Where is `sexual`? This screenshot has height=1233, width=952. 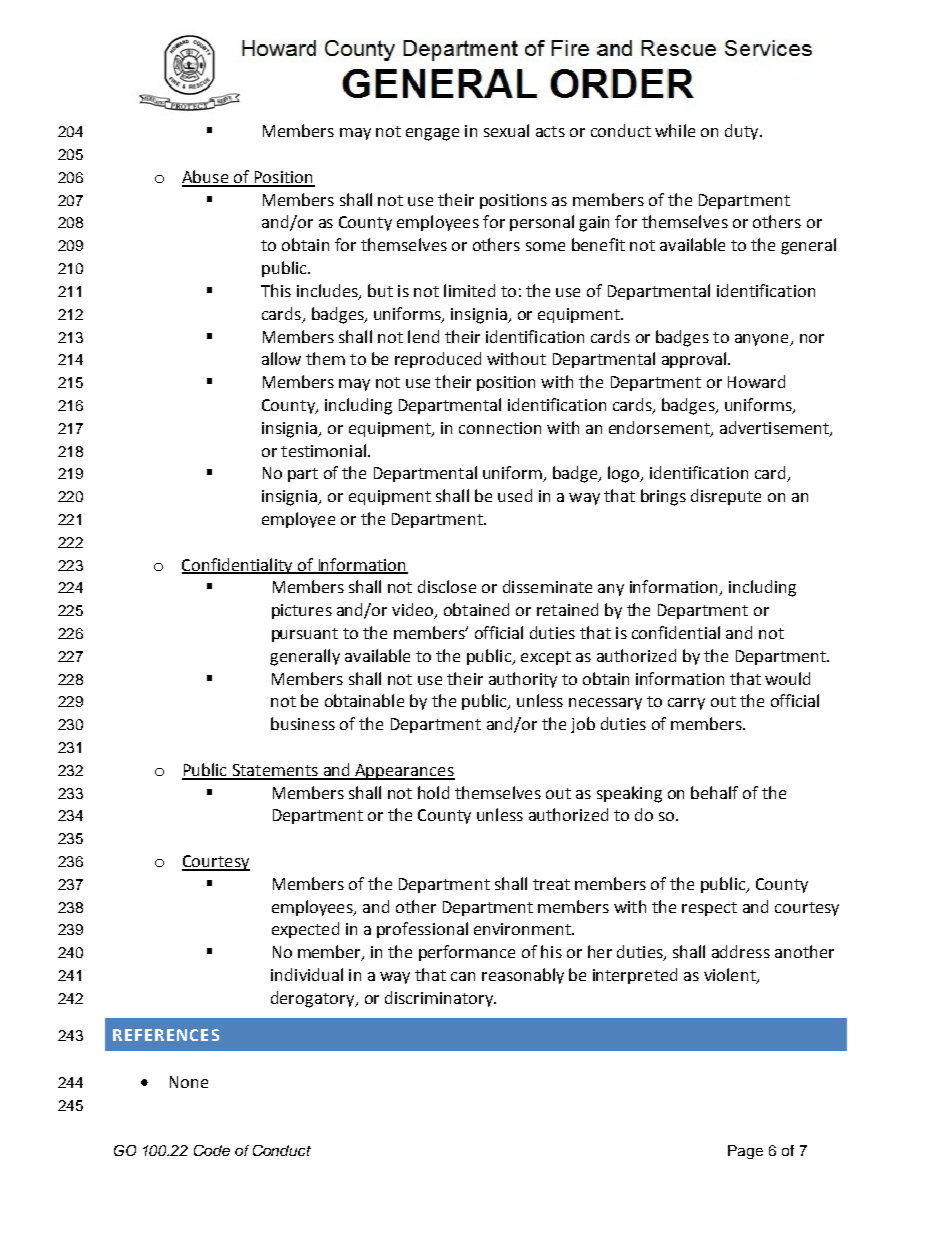
sexual is located at coordinates (506, 130).
